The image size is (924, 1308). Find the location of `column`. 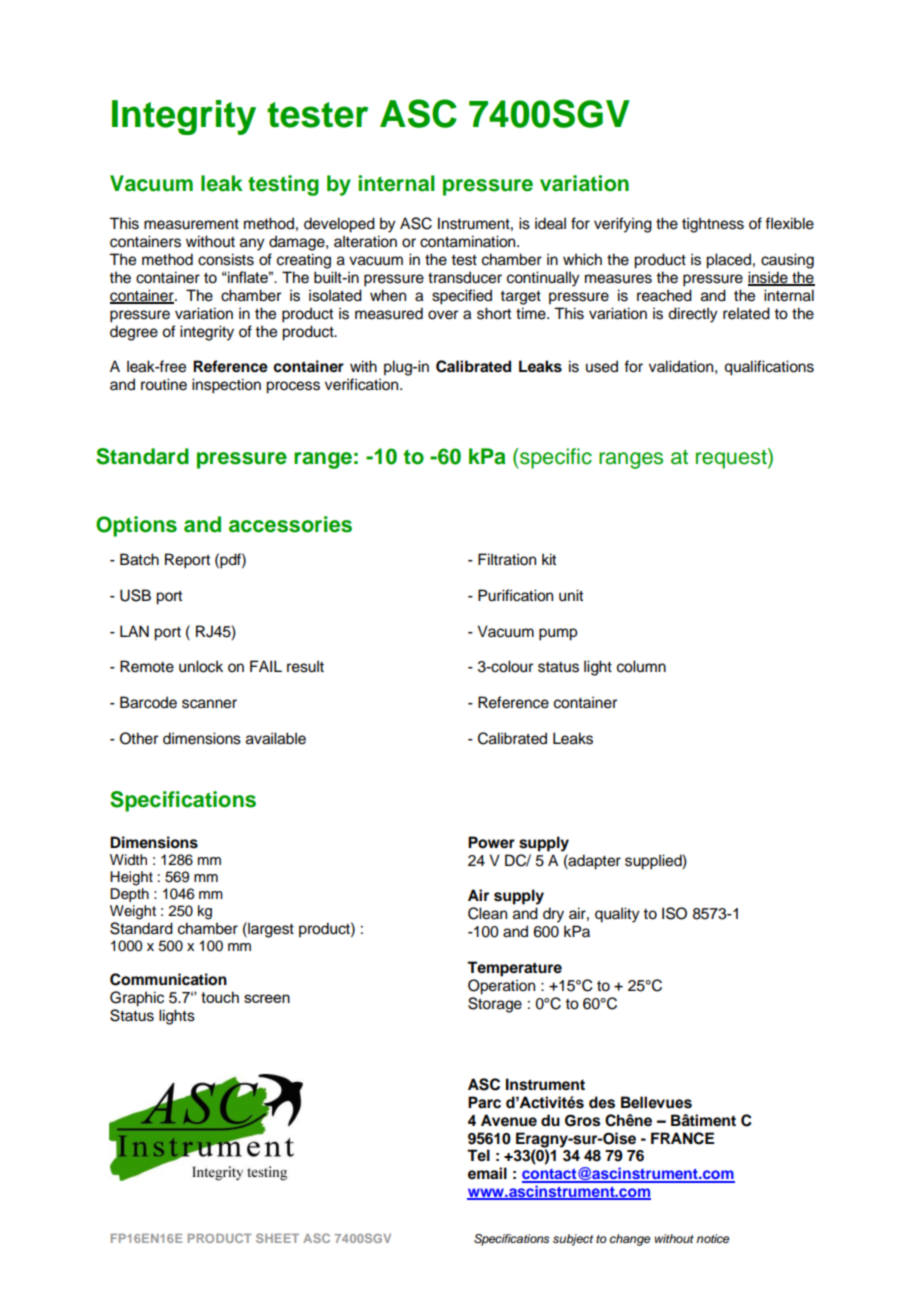

column is located at coordinates (641, 666).
